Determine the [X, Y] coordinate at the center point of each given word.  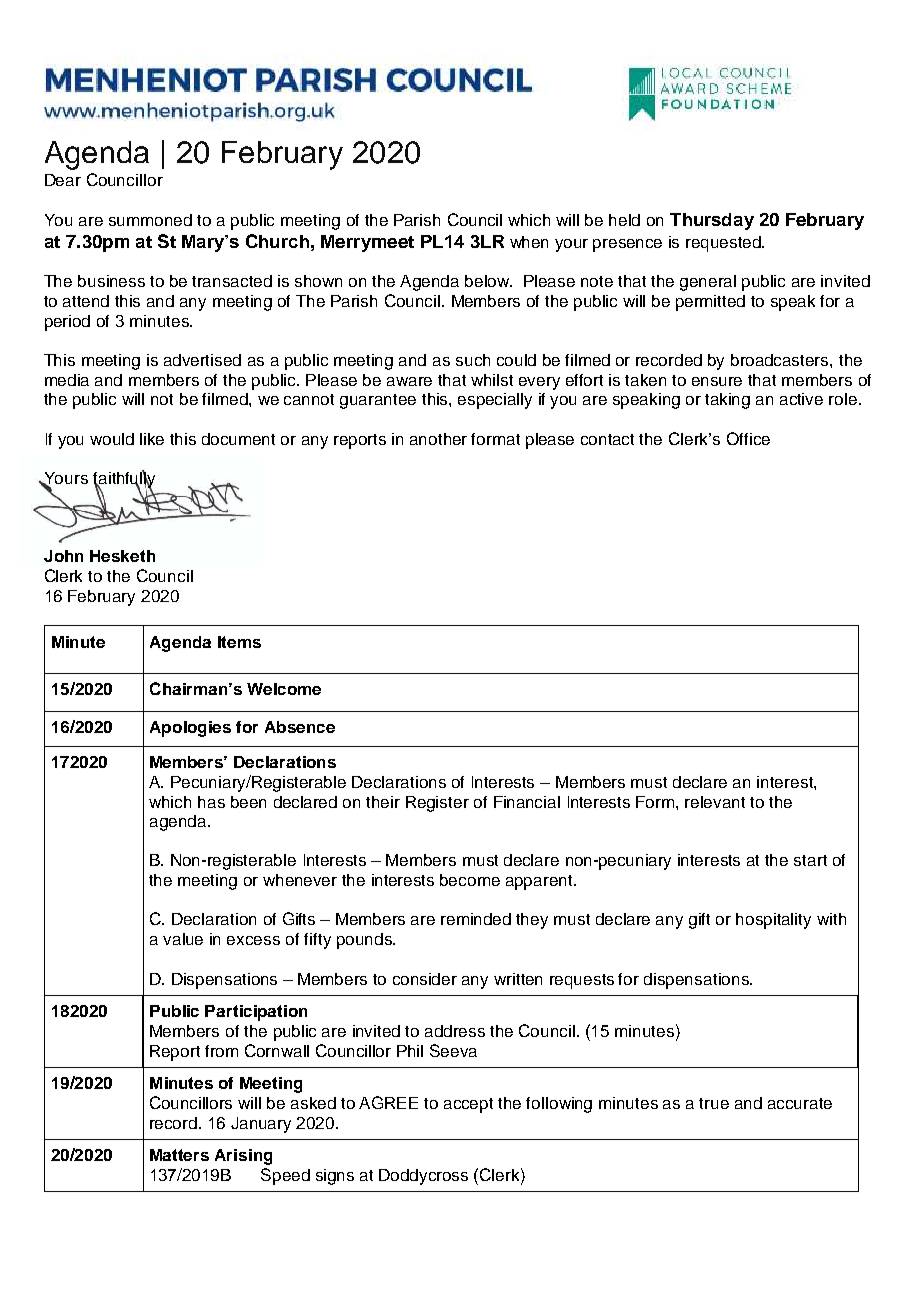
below [488, 281]
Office [748, 438]
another [438, 439]
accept [468, 1105]
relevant [715, 802]
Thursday [712, 221]
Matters [179, 1155]
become [470, 880]
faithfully [124, 480]
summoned [150, 220]
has [211, 802]
